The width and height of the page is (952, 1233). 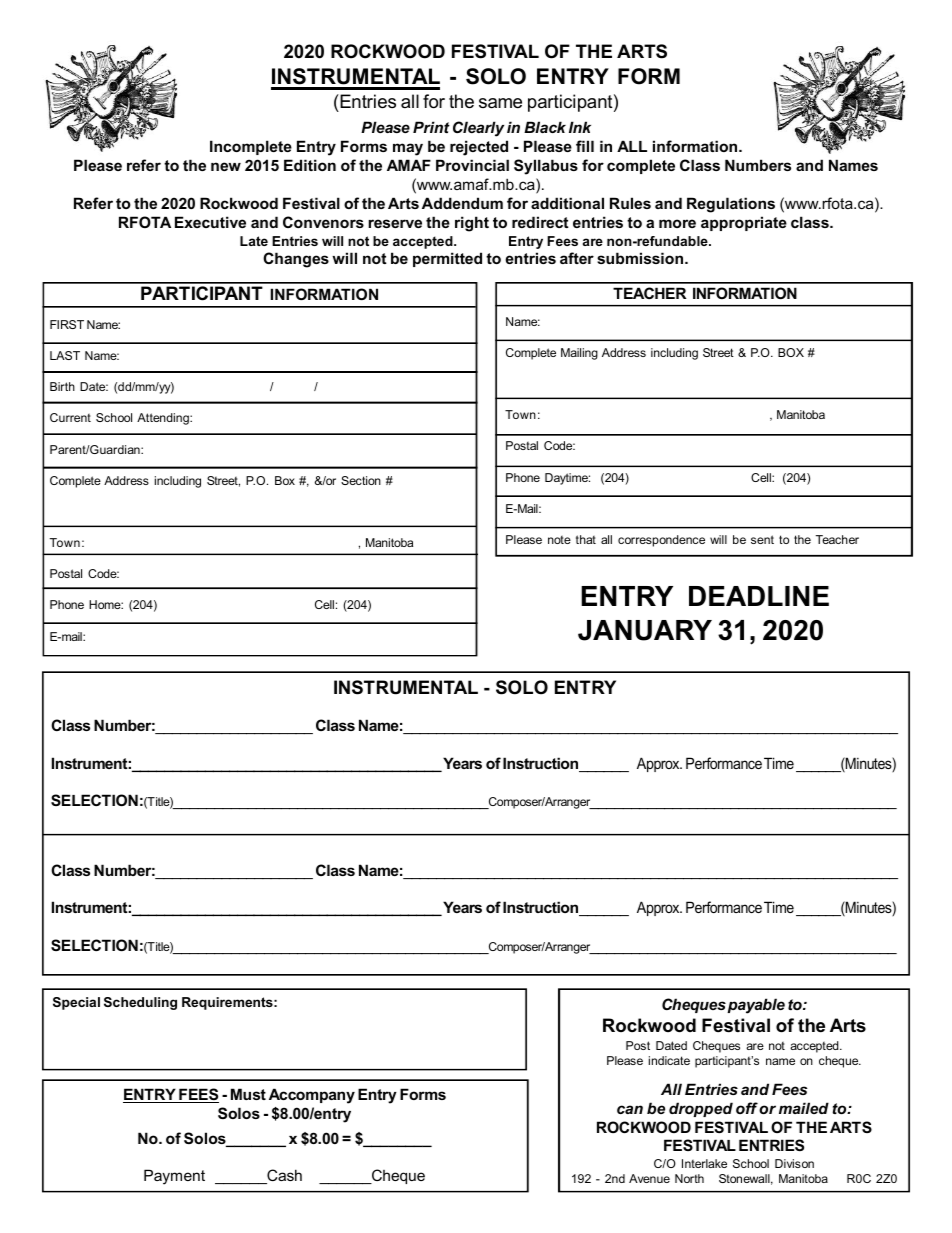 I want to click on Regulations, so click(x=731, y=205).
